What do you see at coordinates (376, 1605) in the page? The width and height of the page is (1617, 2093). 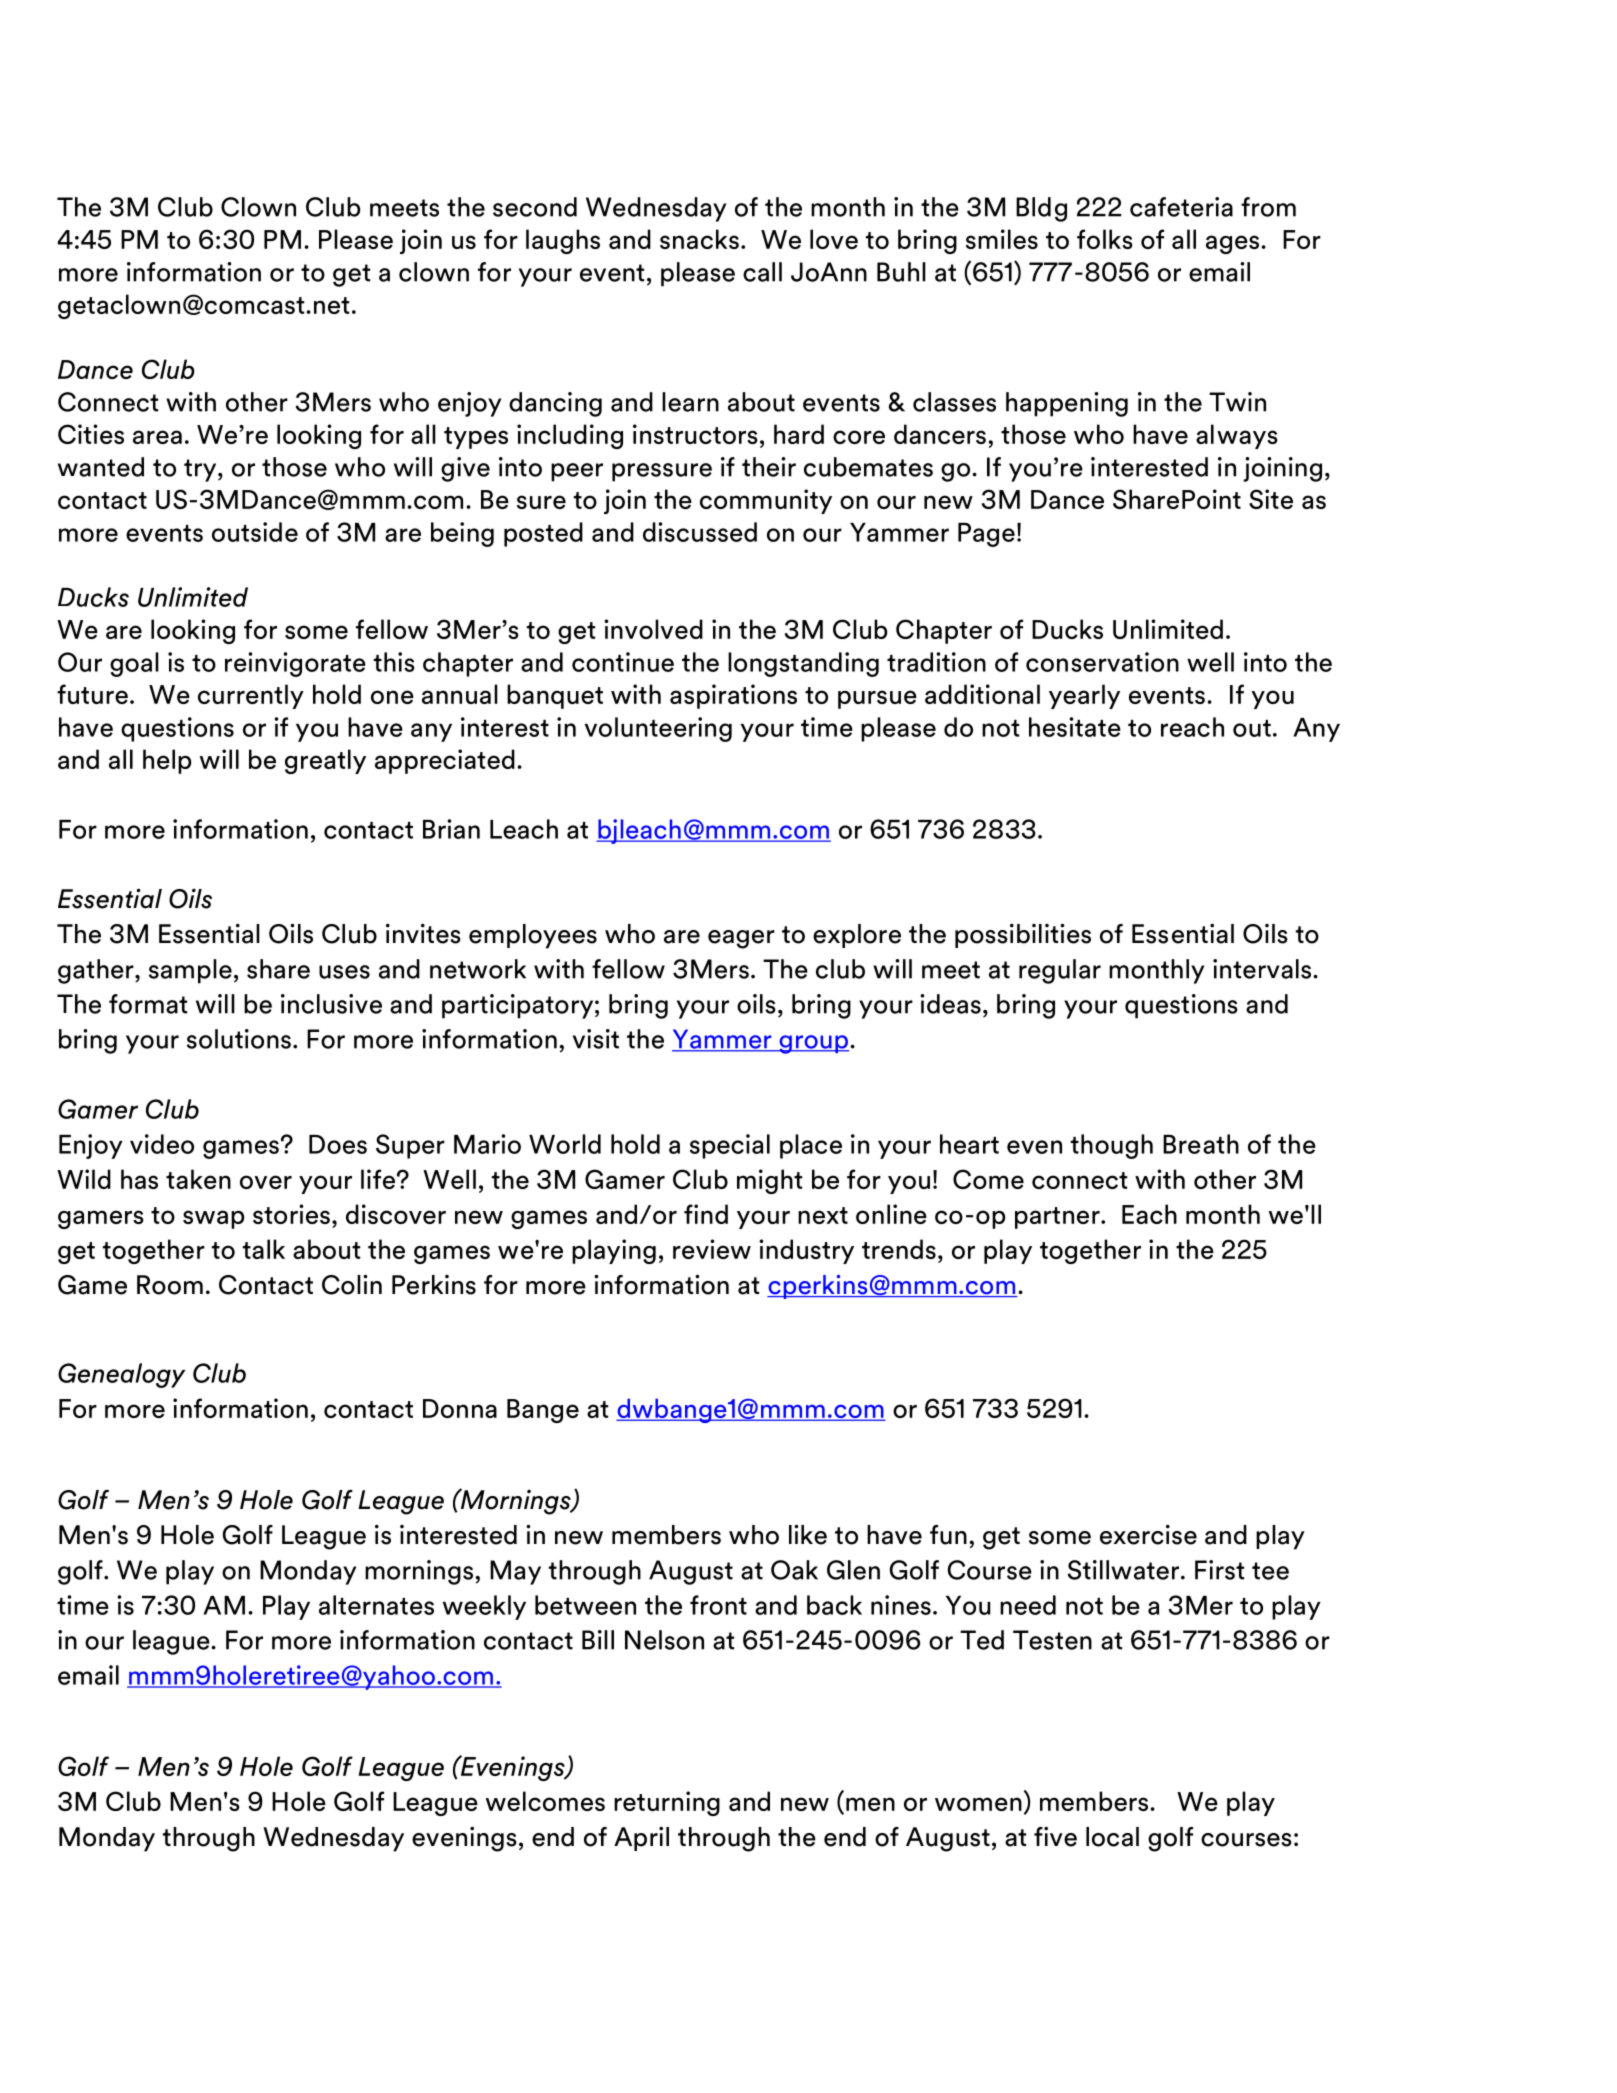 I see `alternates` at bounding box center [376, 1605].
